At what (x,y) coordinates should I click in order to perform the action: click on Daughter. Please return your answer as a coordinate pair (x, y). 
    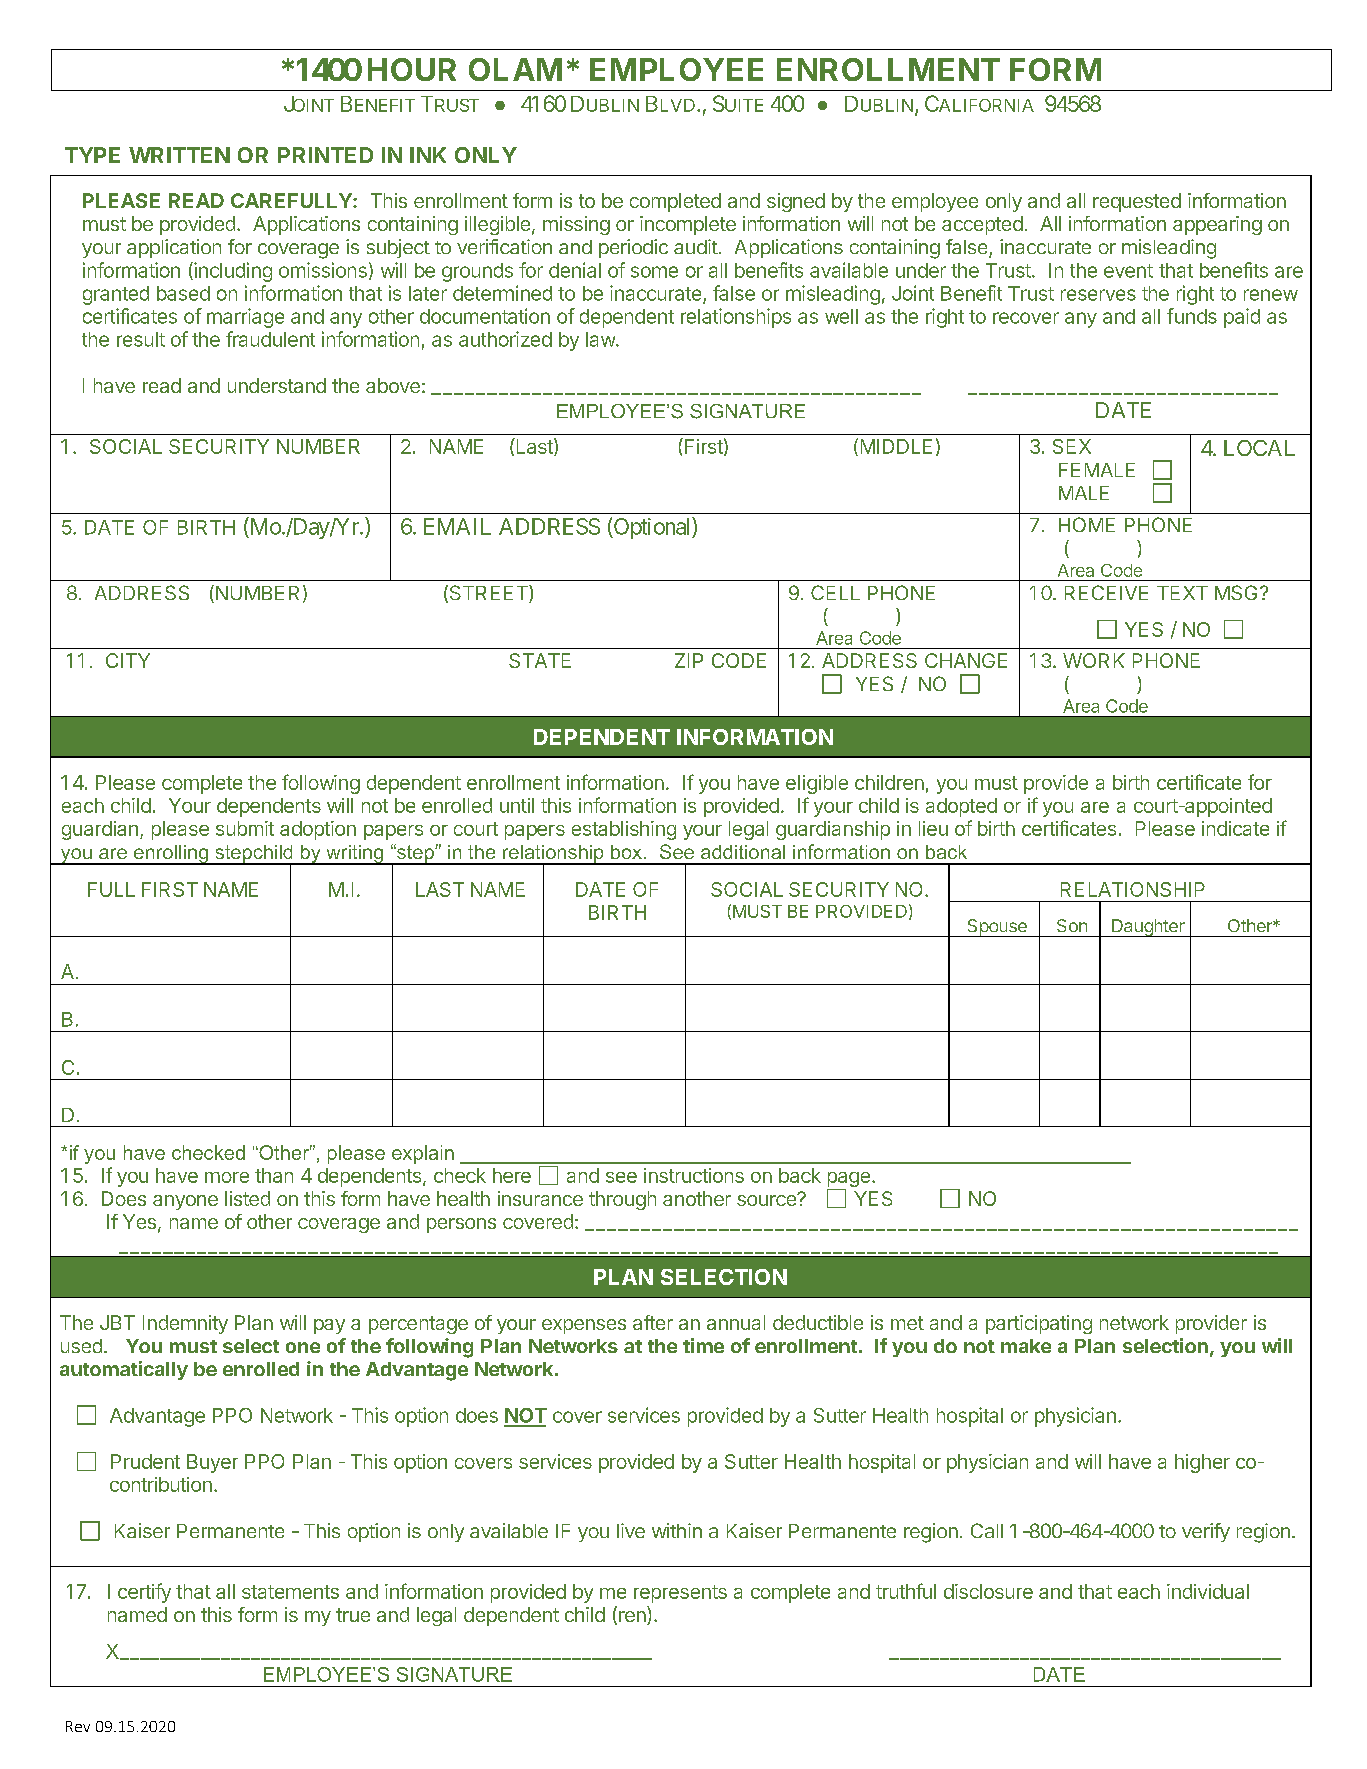
    Looking at the image, I should click on (1148, 928).
